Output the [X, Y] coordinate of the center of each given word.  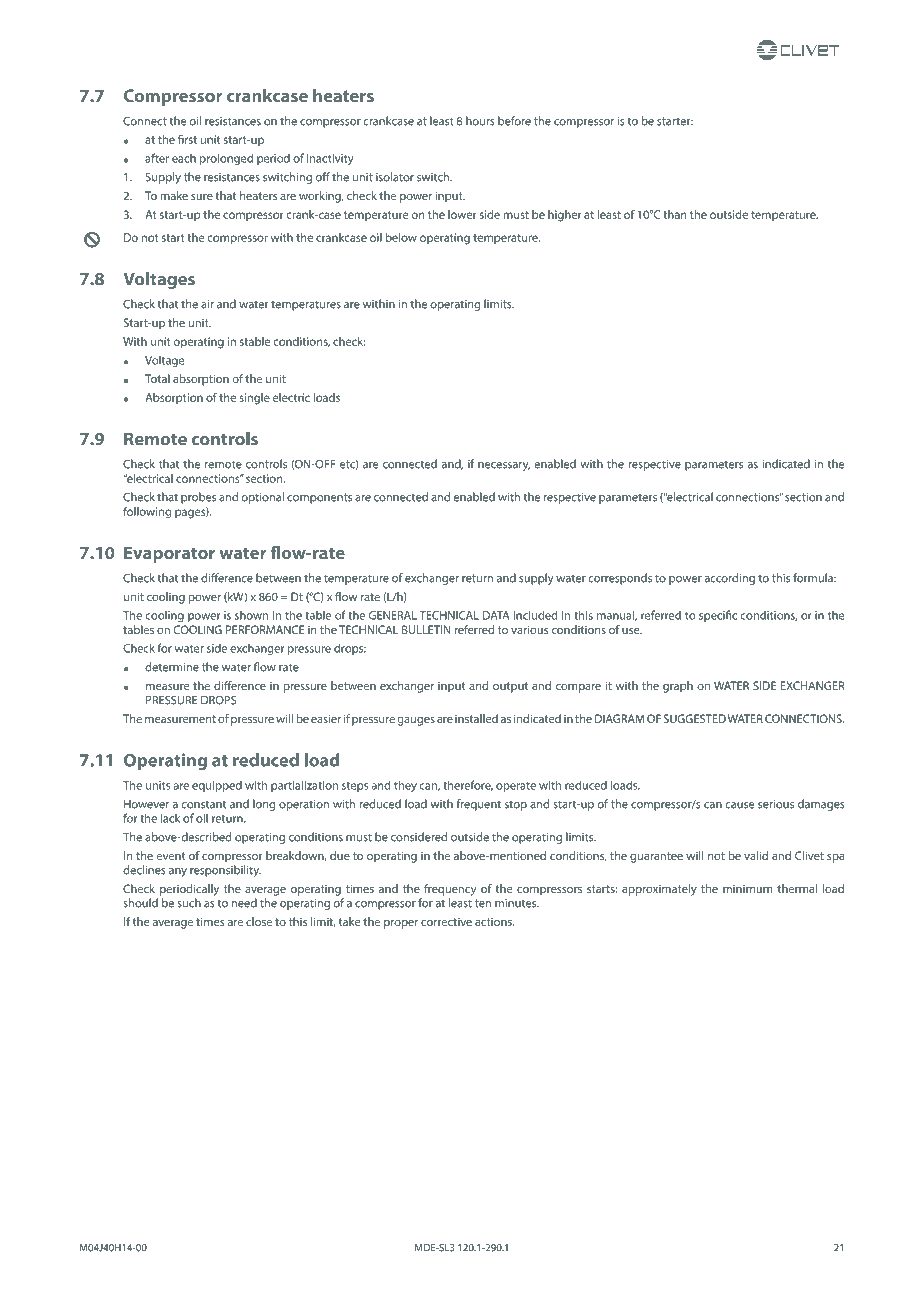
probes [198, 498]
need [244, 903]
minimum [747, 888]
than [674, 214]
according [729, 579]
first [187, 139]
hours [480, 121]
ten [483, 903]
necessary [504, 466]
